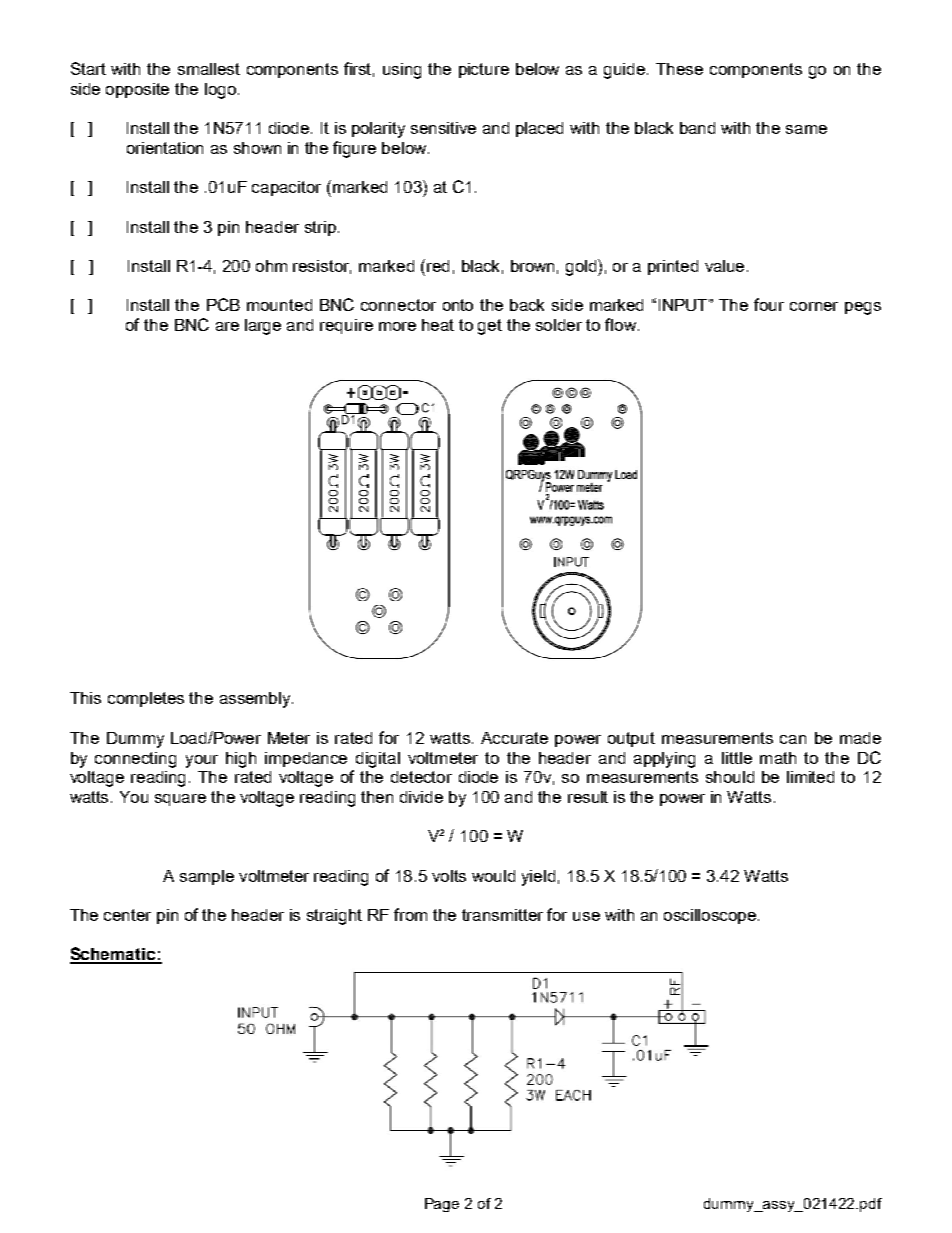 This screenshot has height=1233, width=952. What do you see at coordinates (137, 90) in the screenshot?
I see `opposite` at bounding box center [137, 90].
